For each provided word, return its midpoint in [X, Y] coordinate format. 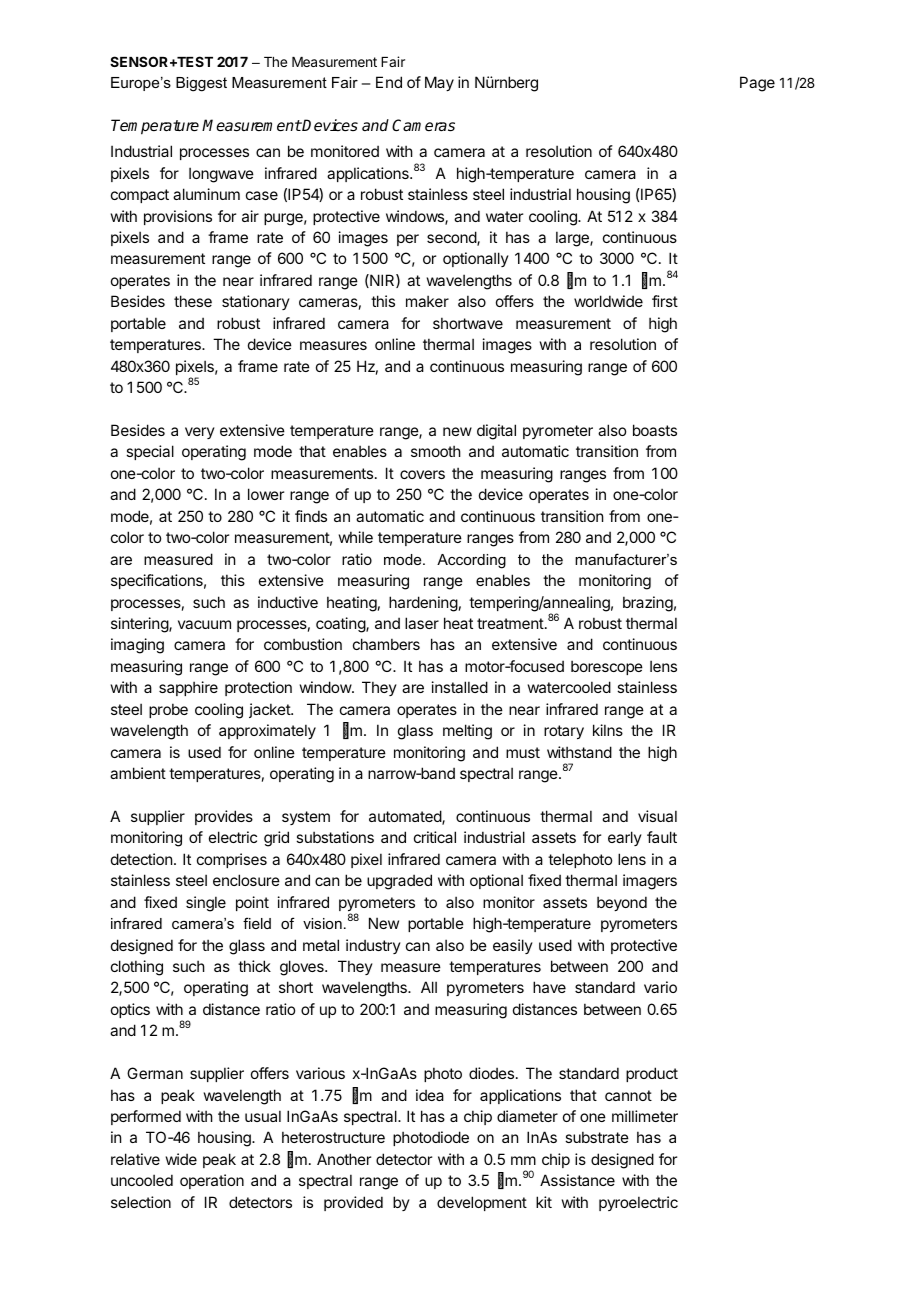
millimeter [645, 1116]
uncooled [142, 1180]
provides [224, 817]
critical [435, 837]
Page [757, 84]
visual [657, 816]
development [482, 1203]
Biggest [201, 84]
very [200, 433]
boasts [655, 430]
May [439, 83]
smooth [436, 451]
